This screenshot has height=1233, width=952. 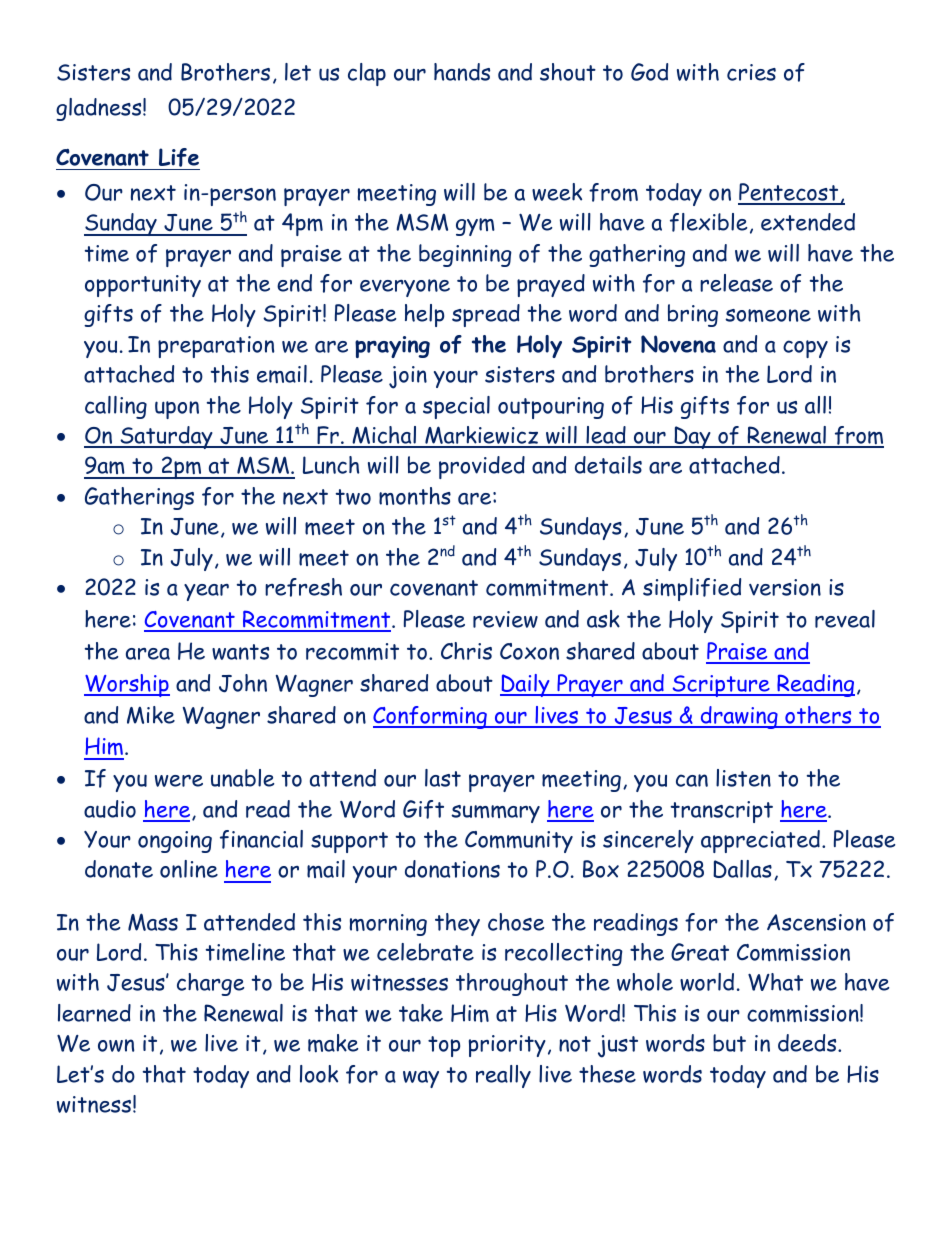 I want to click on Life, so click(x=178, y=159).
